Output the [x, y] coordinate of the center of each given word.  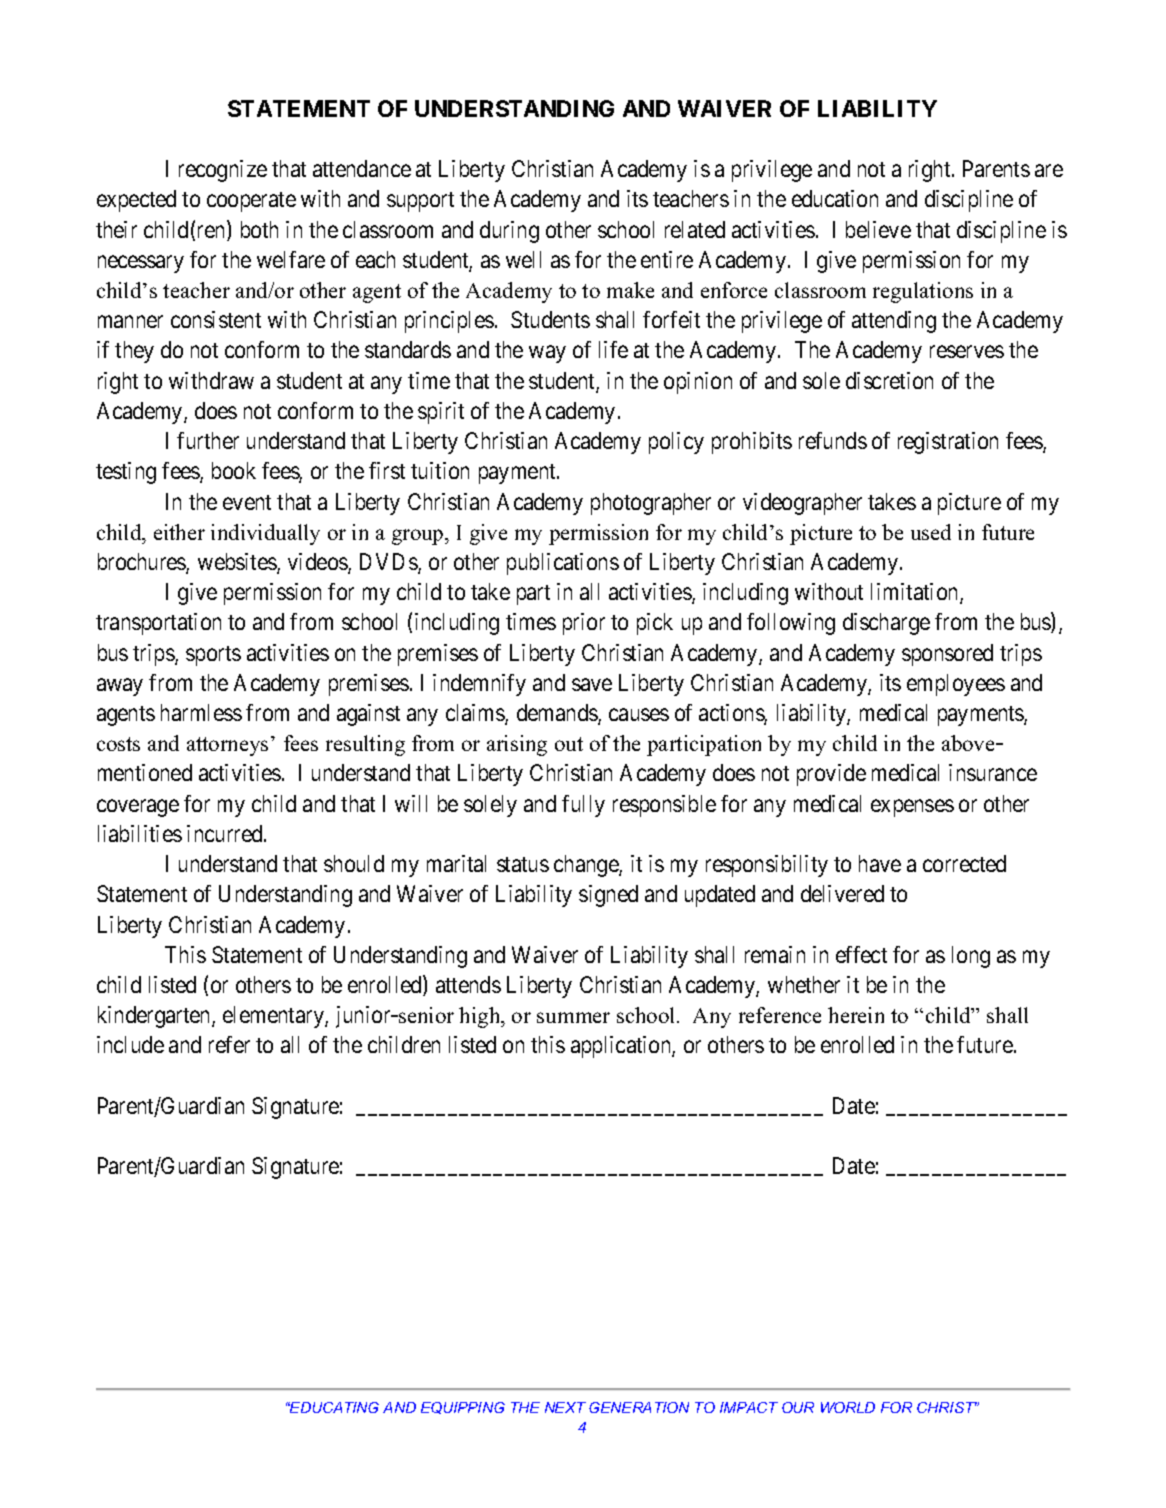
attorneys [227, 746]
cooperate [251, 202]
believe [878, 229]
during [509, 232]
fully [583, 806]
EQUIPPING [463, 1408]
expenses [912, 808]
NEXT [565, 1407]
